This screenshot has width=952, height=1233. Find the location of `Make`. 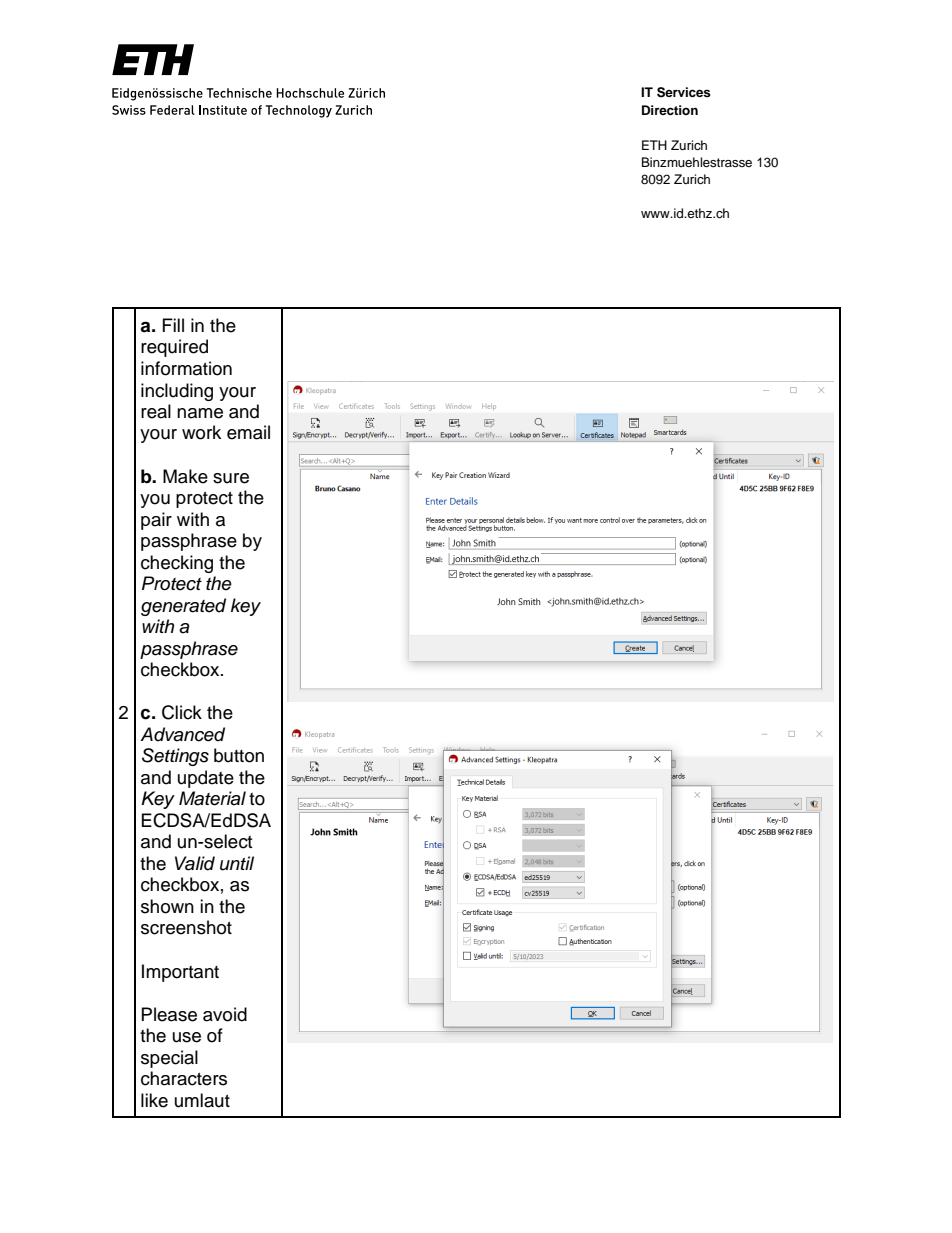

Make is located at coordinates (185, 476).
